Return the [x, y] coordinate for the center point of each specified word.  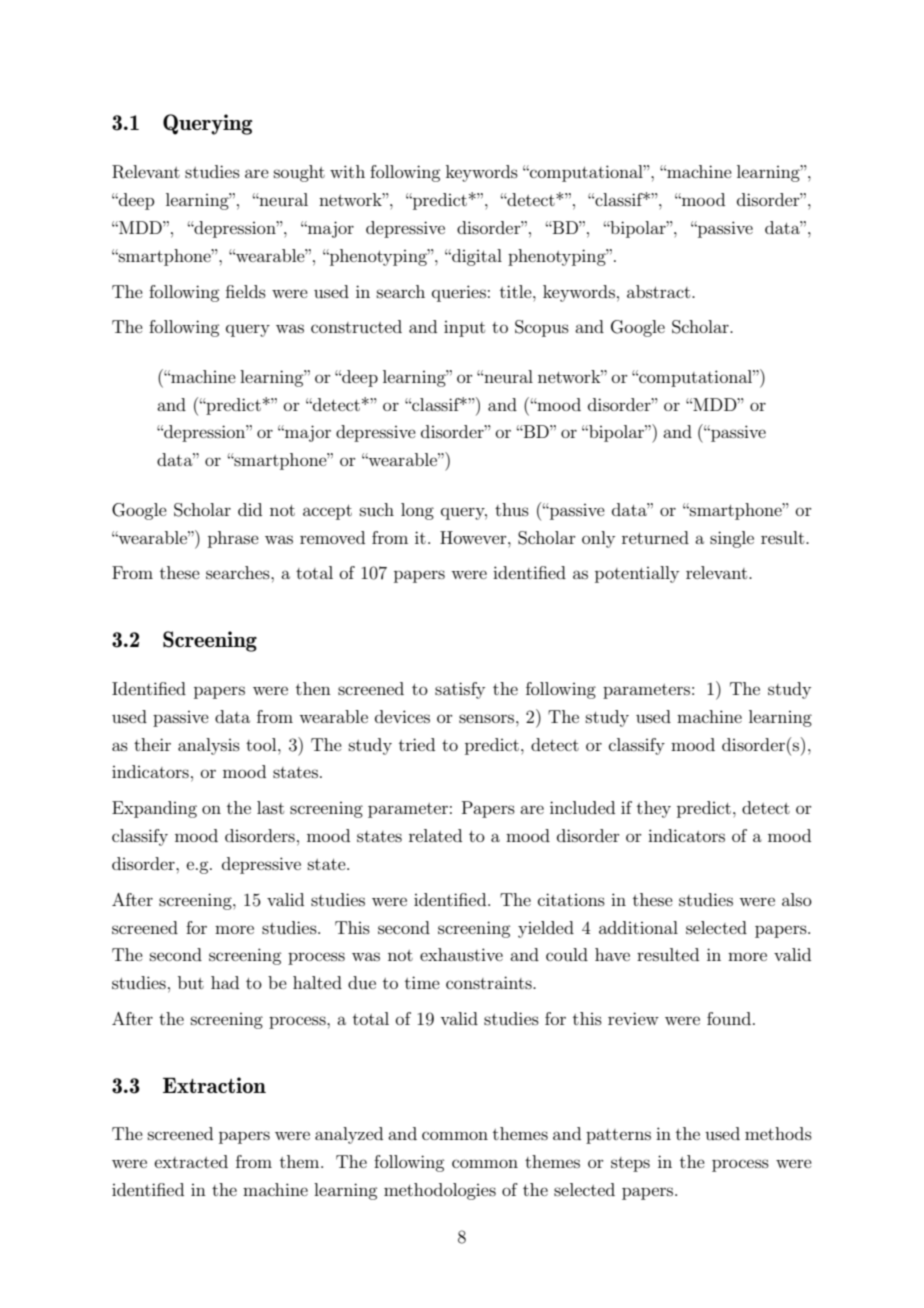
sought [299, 173]
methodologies [440, 1191]
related [435, 835]
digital [476, 257]
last [270, 807]
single [732, 539]
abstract [660, 291]
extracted [191, 1161]
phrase [233, 539]
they [654, 809]
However [474, 537]
